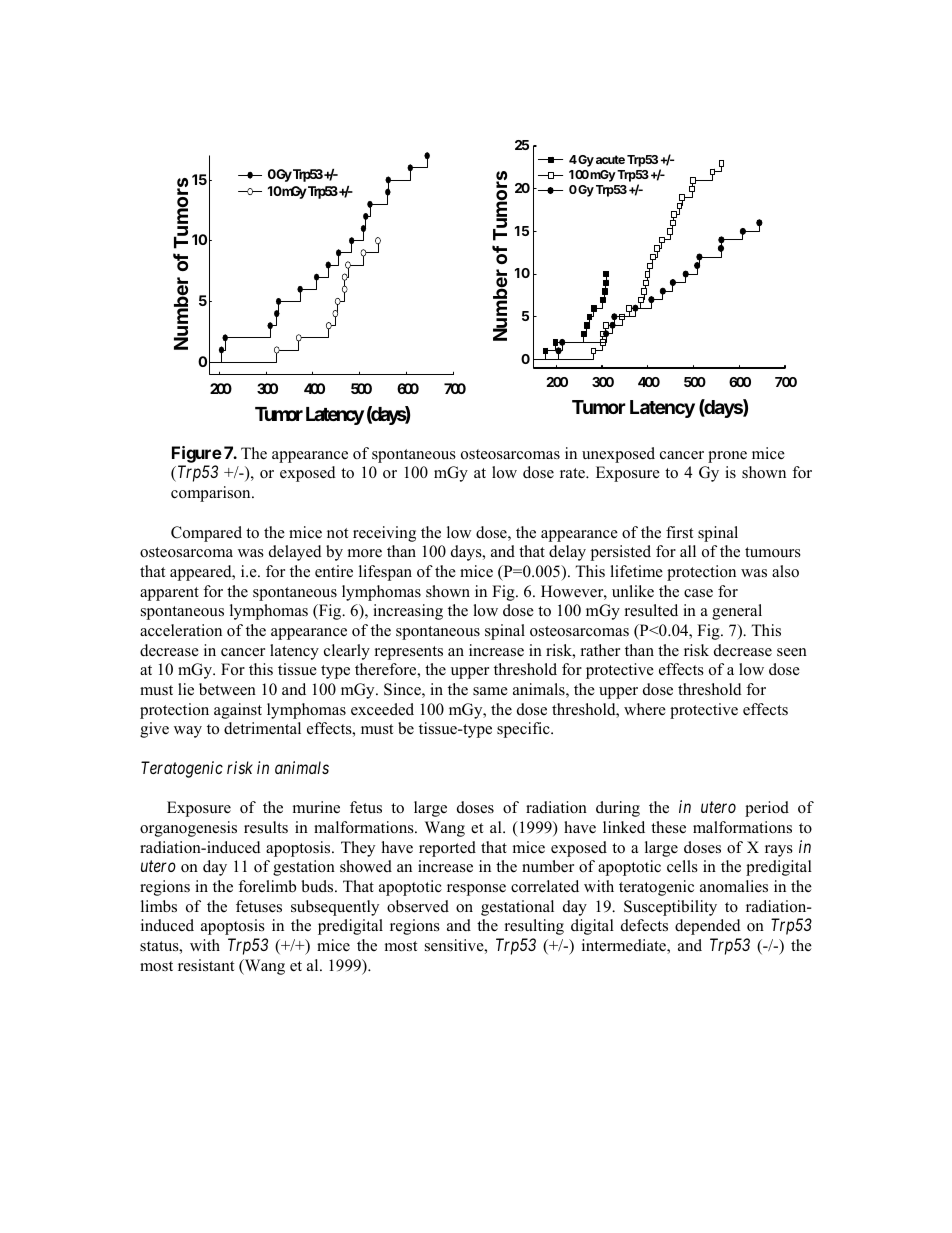 This image has width=952, height=1233. What do you see at coordinates (385, 573) in the image?
I see `lifespan` at bounding box center [385, 573].
